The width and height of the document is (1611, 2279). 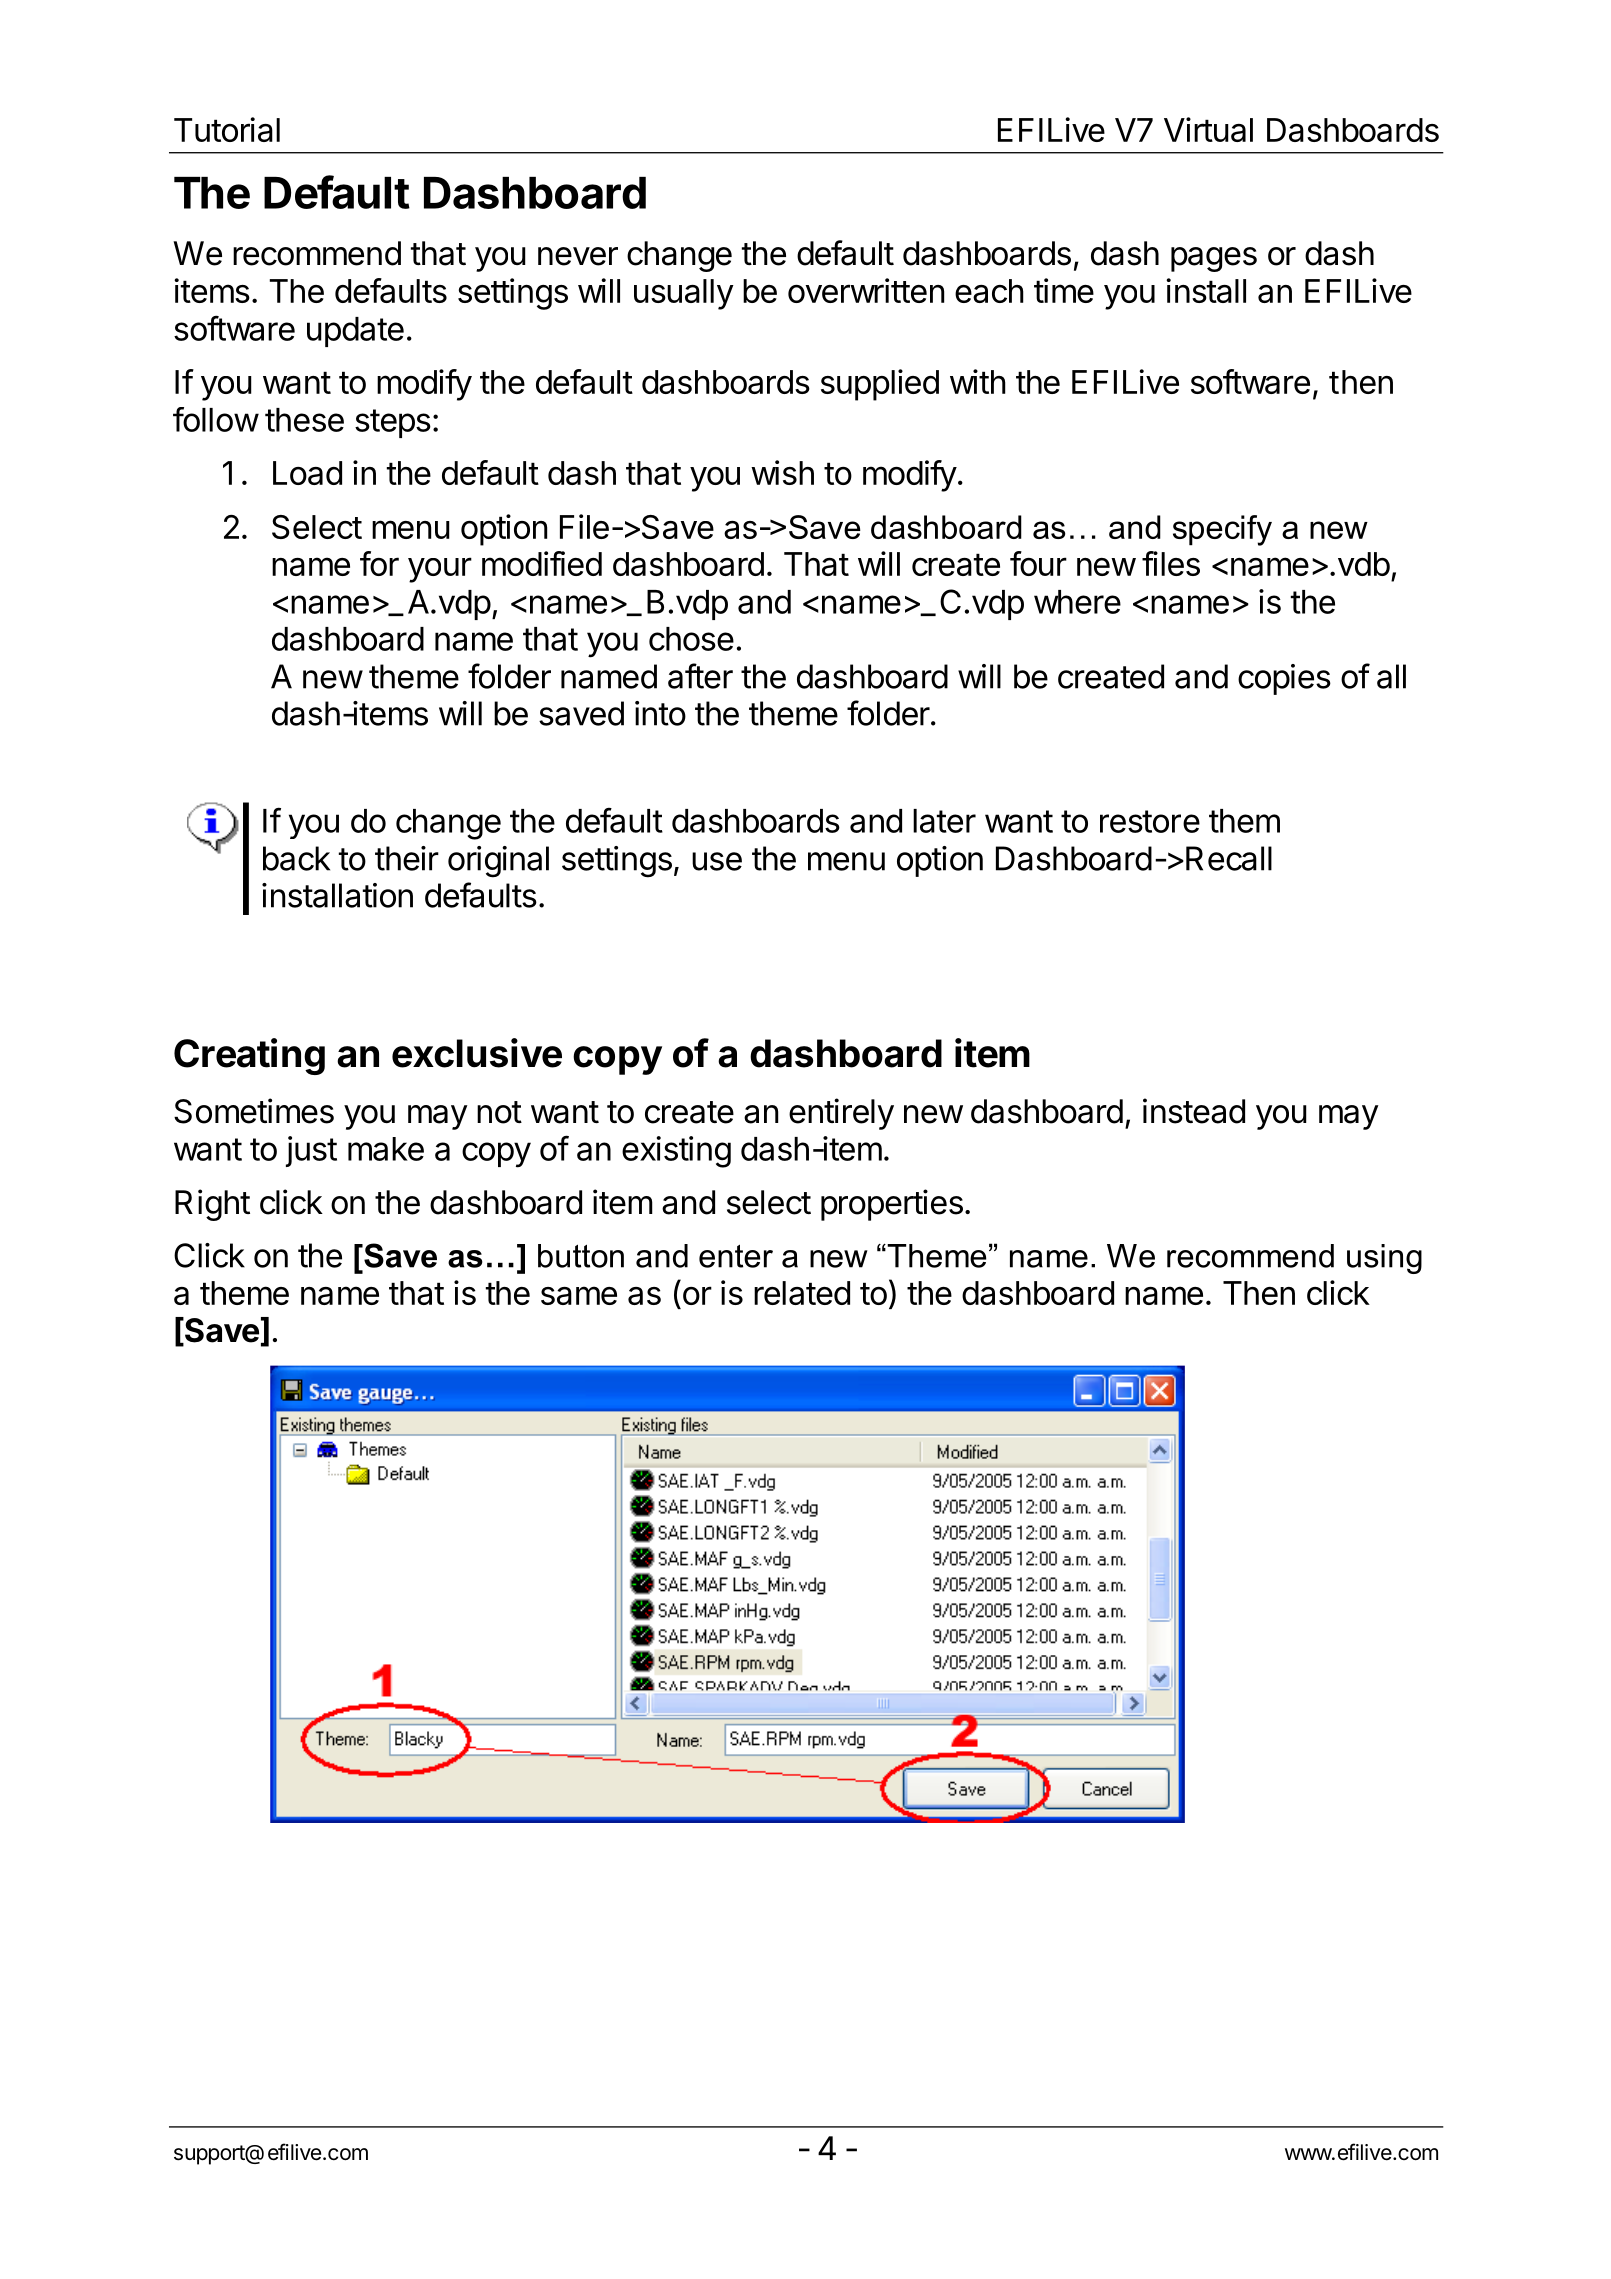 I want to click on wish, so click(x=782, y=472).
